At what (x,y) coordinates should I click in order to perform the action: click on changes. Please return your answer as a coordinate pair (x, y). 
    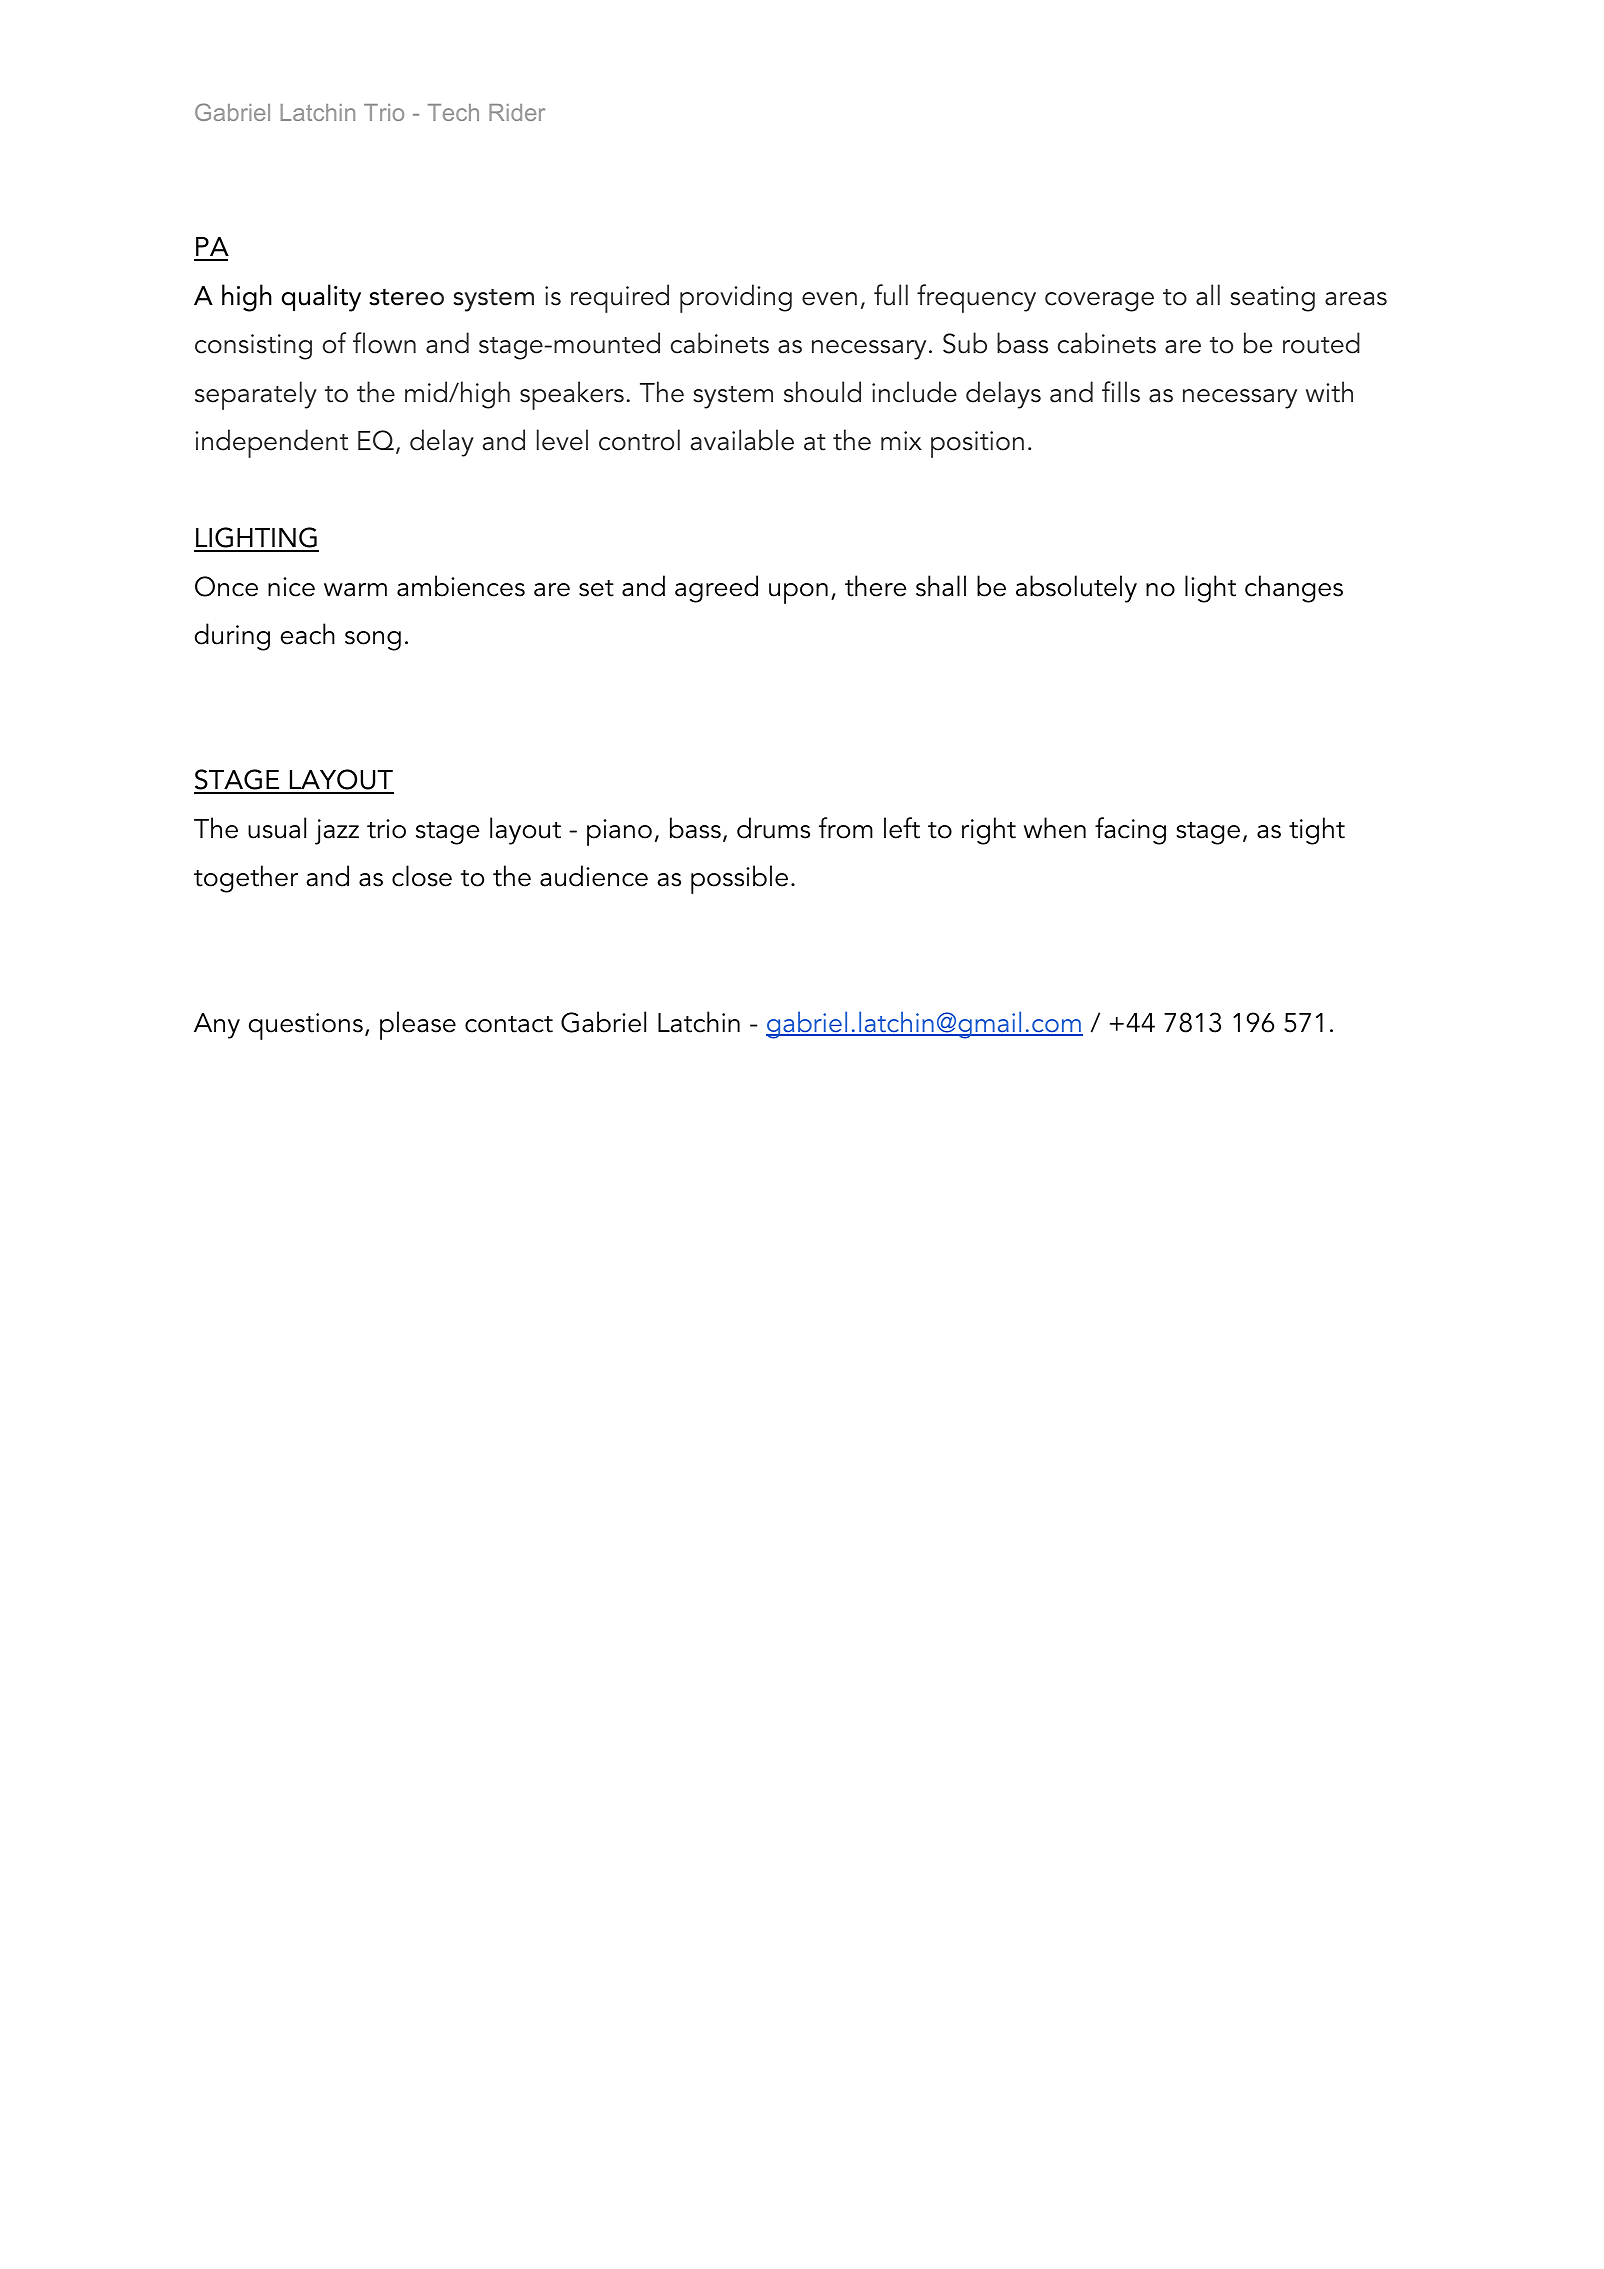
    Looking at the image, I should click on (1294, 589).
